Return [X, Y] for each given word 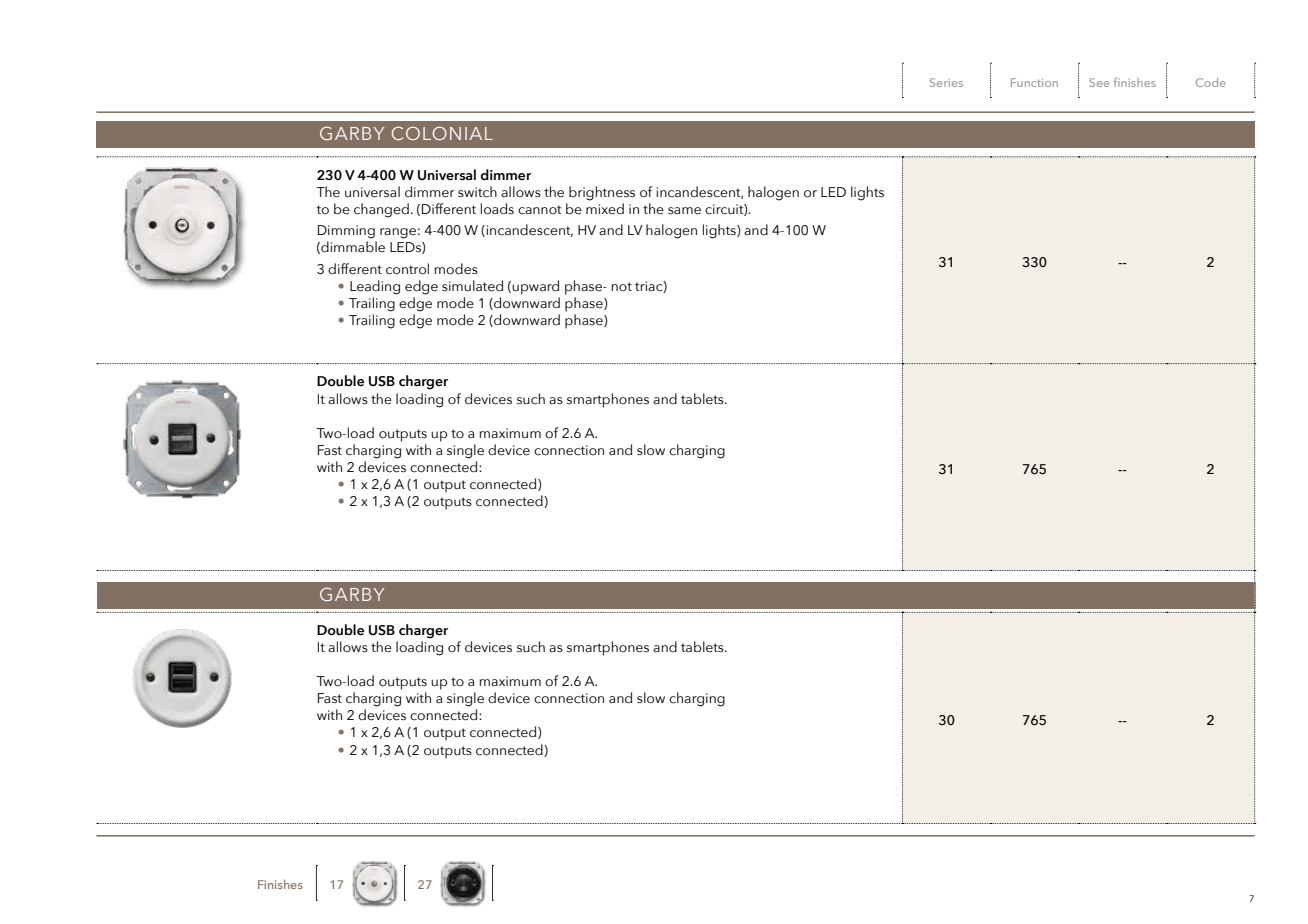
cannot [540, 210]
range [398, 233]
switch [477, 192]
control [407, 269]
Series [946, 82]
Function [1034, 82]
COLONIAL [442, 133]
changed [381, 210]
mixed [605, 209]
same [684, 211]
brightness [602, 193]
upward [535, 287]
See [1099, 82]
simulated [472, 286]
